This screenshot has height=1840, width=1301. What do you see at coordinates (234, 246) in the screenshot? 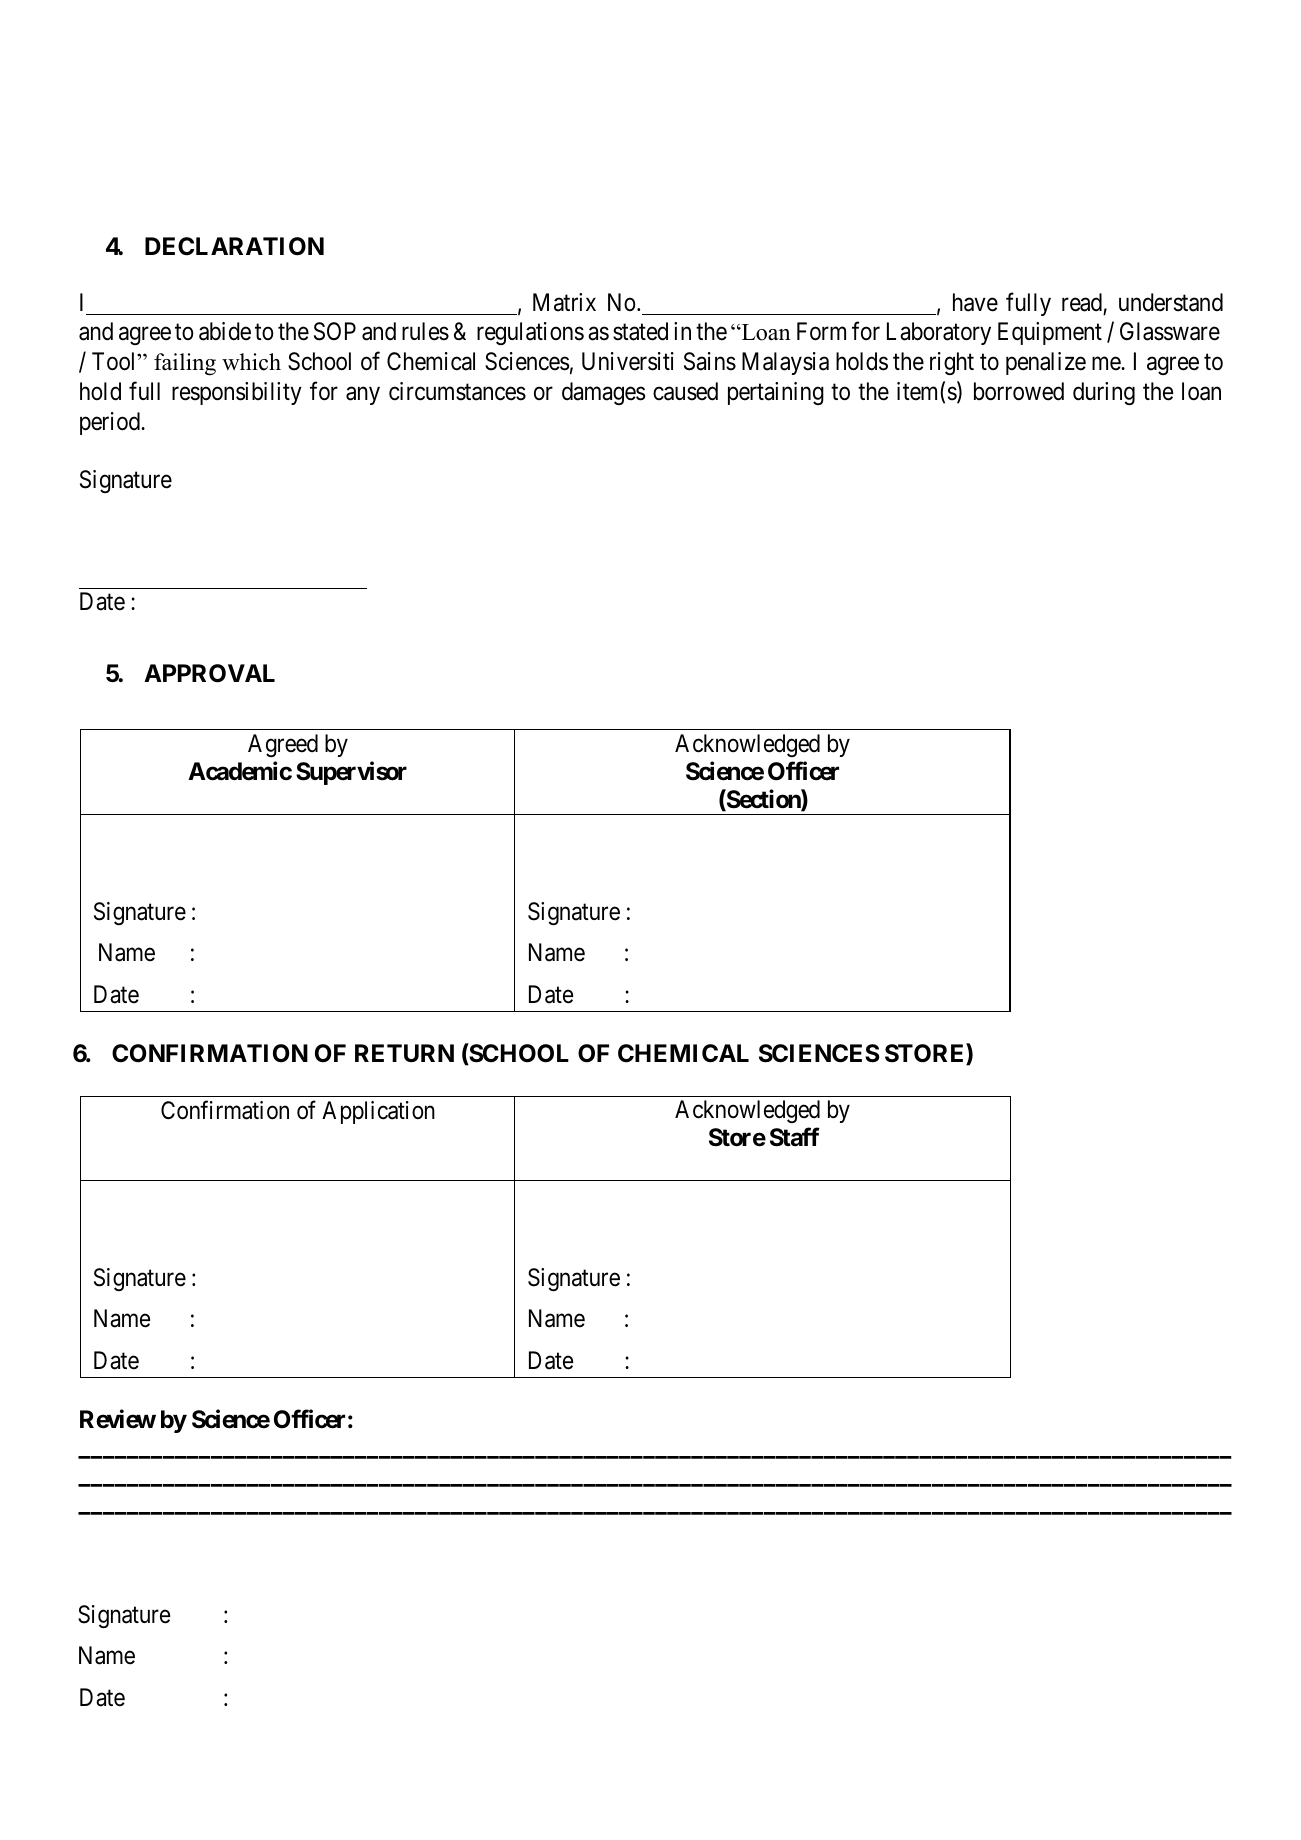
I see `DECLARATION` at bounding box center [234, 246].
